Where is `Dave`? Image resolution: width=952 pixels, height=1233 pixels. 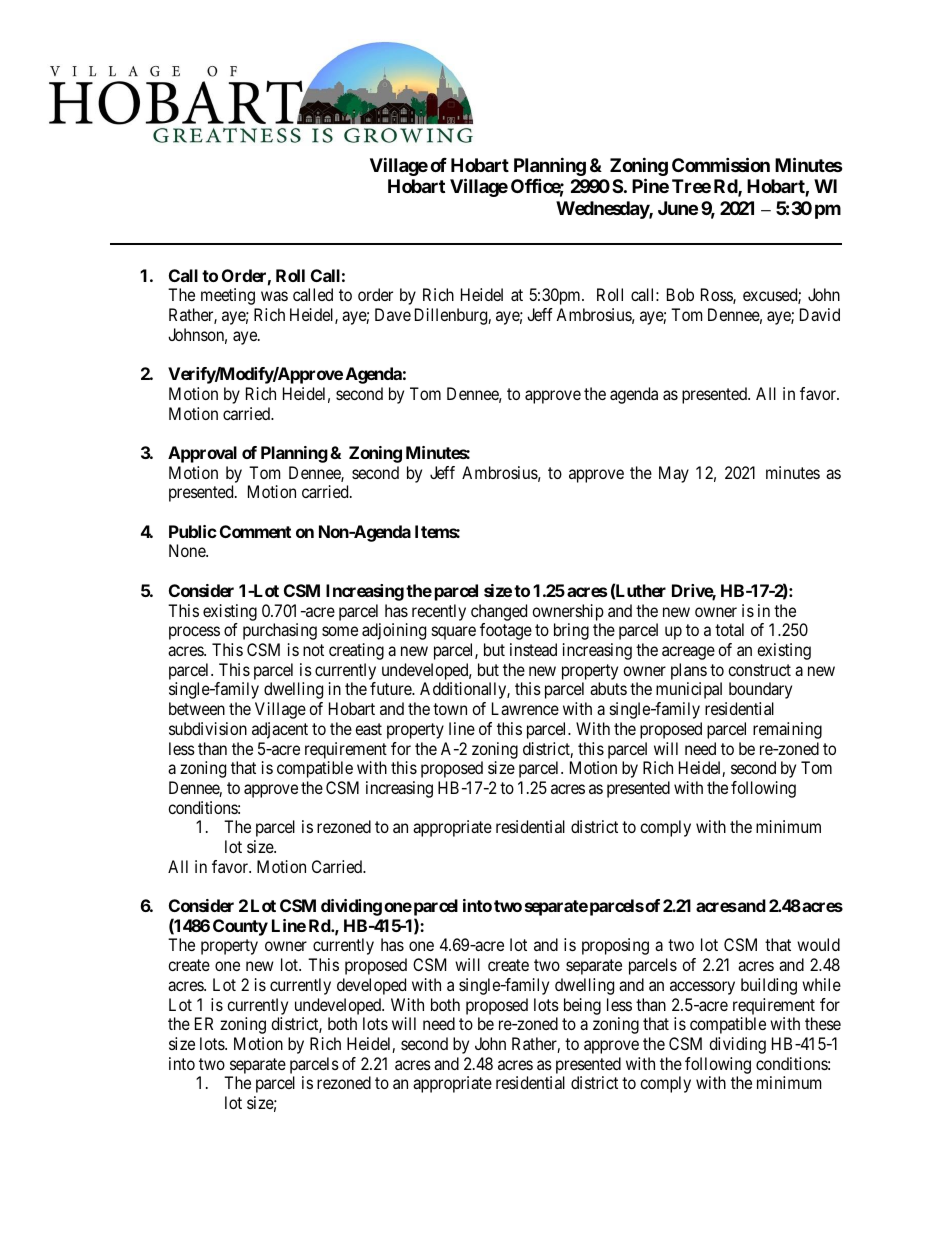 Dave is located at coordinates (393, 314).
